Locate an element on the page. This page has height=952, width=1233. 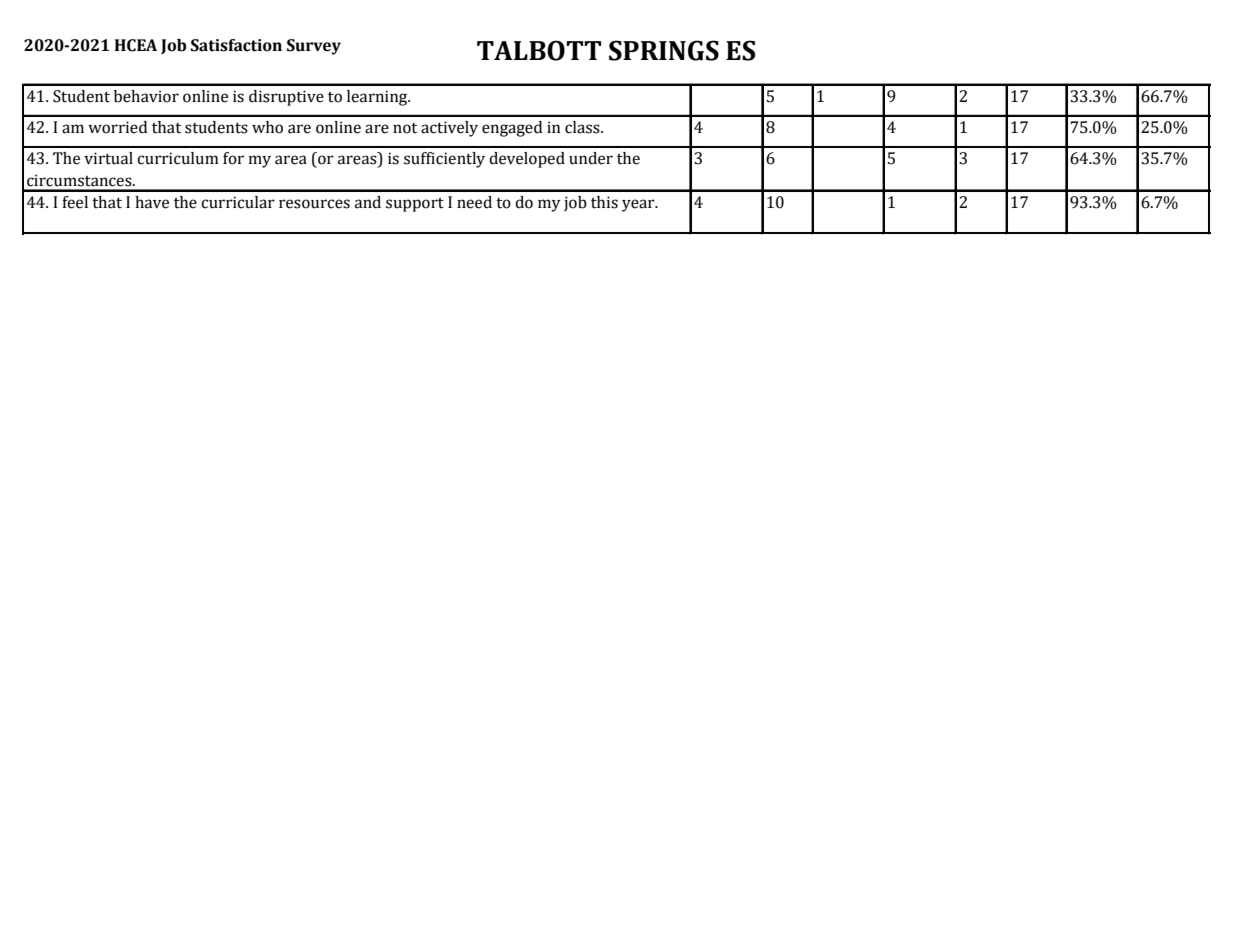
not is located at coordinates (405, 128).
